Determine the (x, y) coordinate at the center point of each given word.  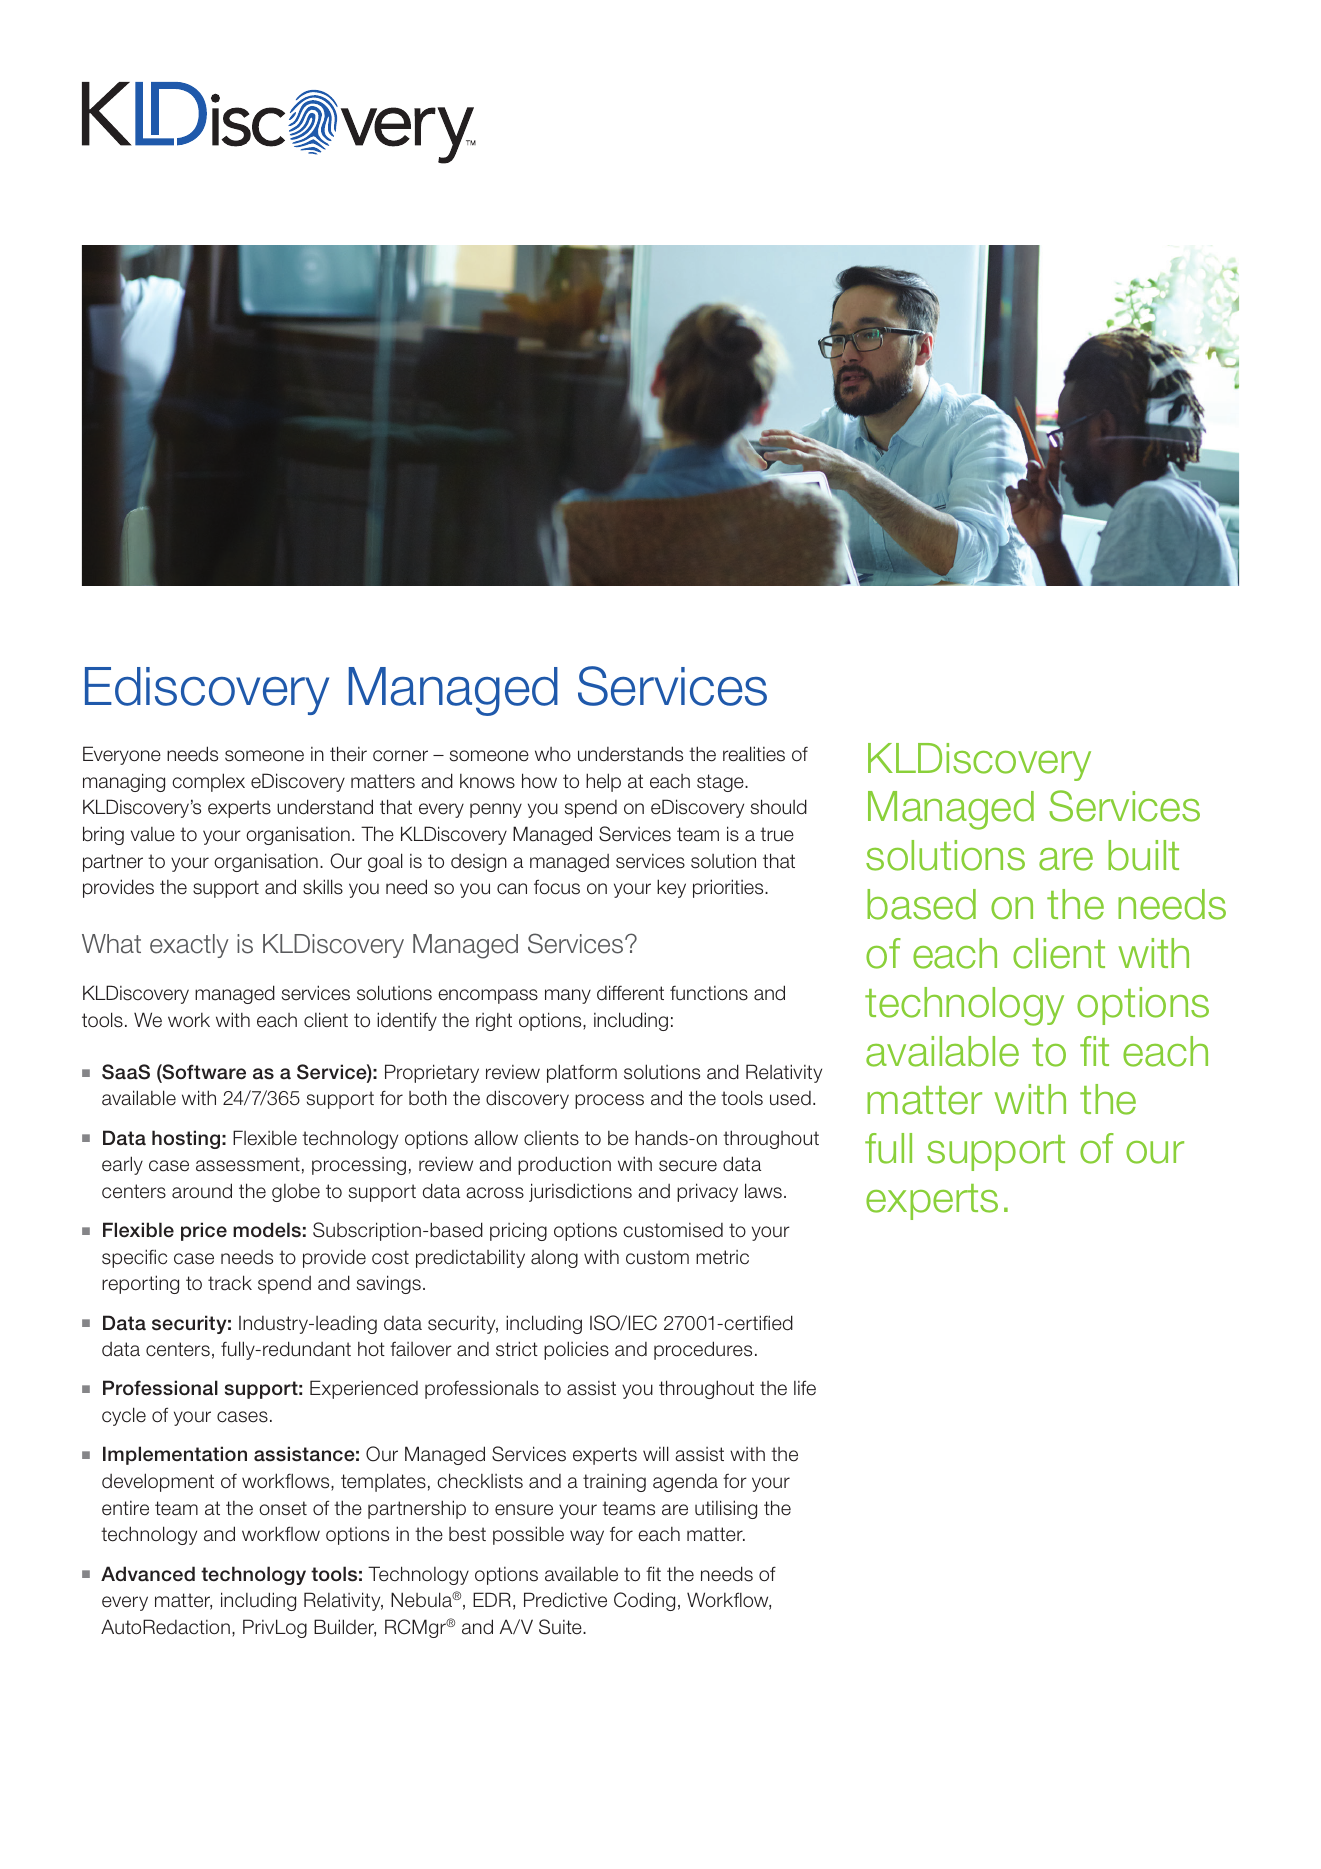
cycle (124, 1416)
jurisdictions (580, 1192)
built (1143, 855)
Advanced (148, 1574)
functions (709, 993)
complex (208, 782)
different (630, 993)
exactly (189, 946)
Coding (644, 1601)
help (603, 782)
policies (576, 1350)
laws (763, 1191)
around (202, 1191)
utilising (726, 1509)
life (805, 1388)
